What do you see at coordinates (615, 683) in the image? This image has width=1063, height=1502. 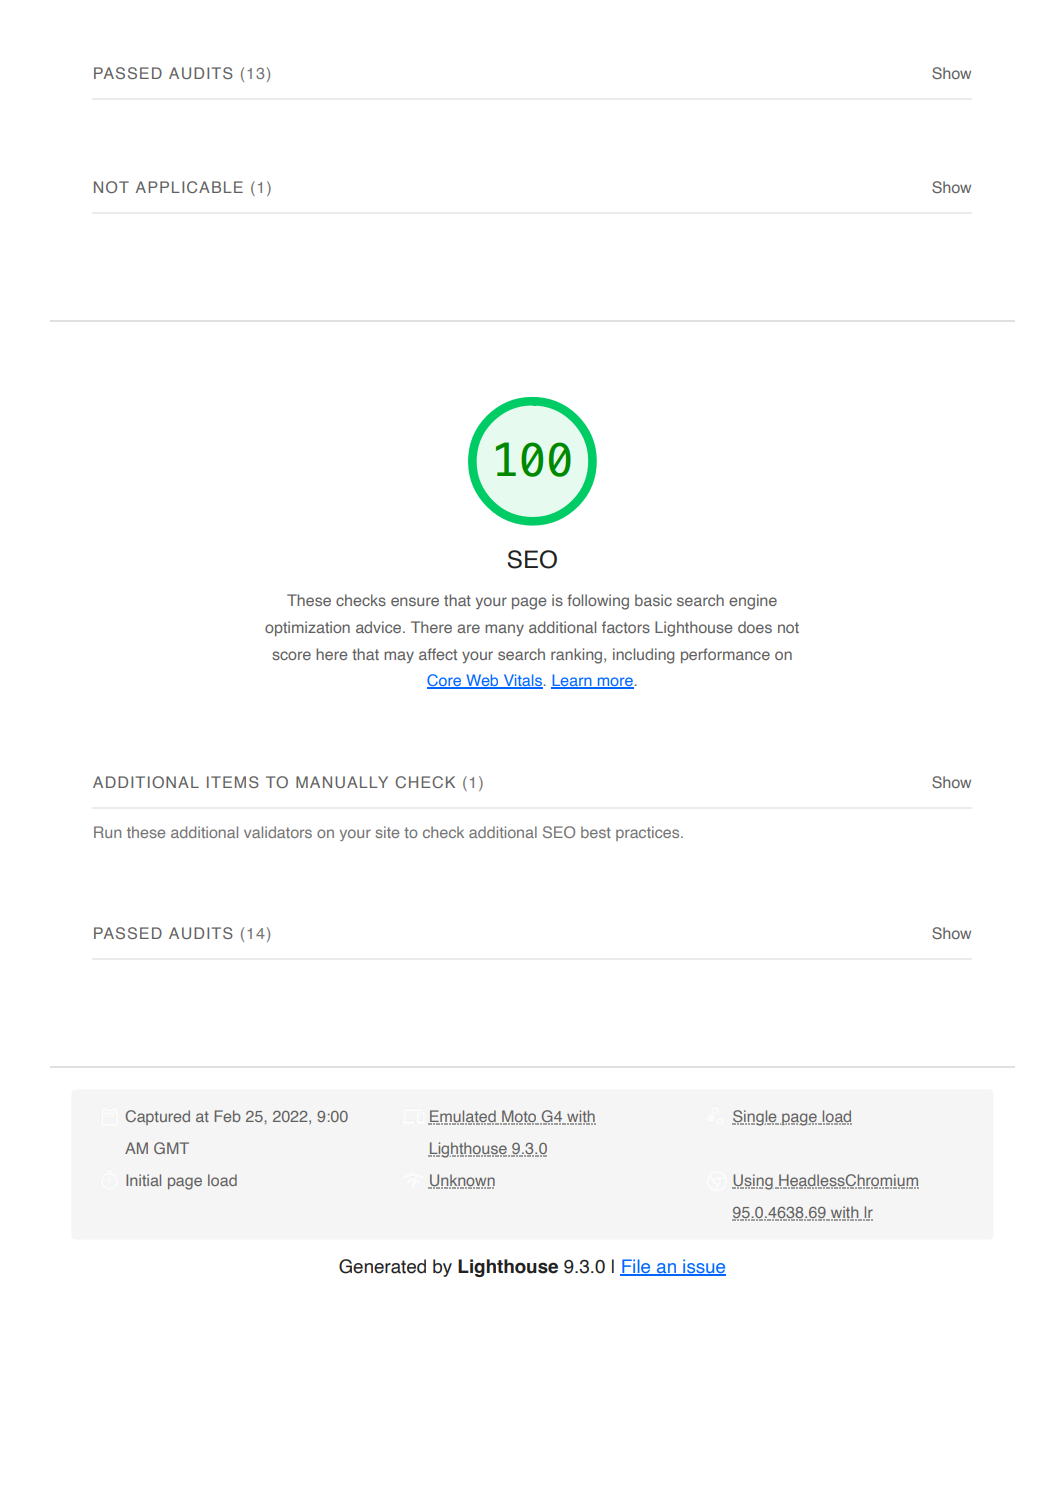 I see `more` at bounding box center [615, 683].
